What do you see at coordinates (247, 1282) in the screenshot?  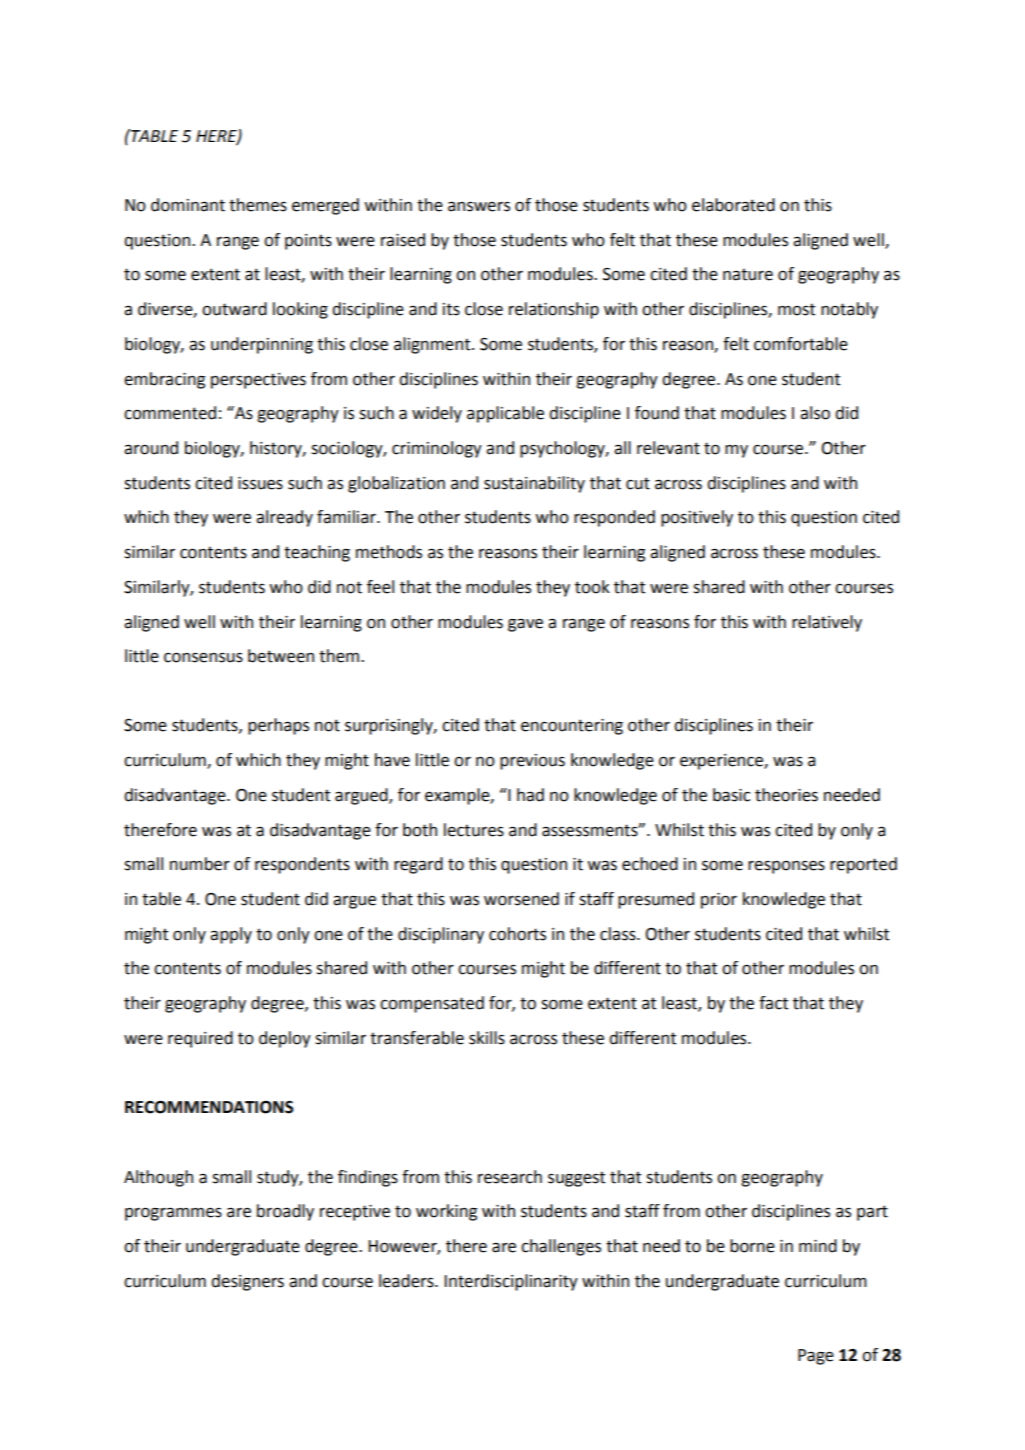 I see `designers` at bounding box center [247, 1282].
